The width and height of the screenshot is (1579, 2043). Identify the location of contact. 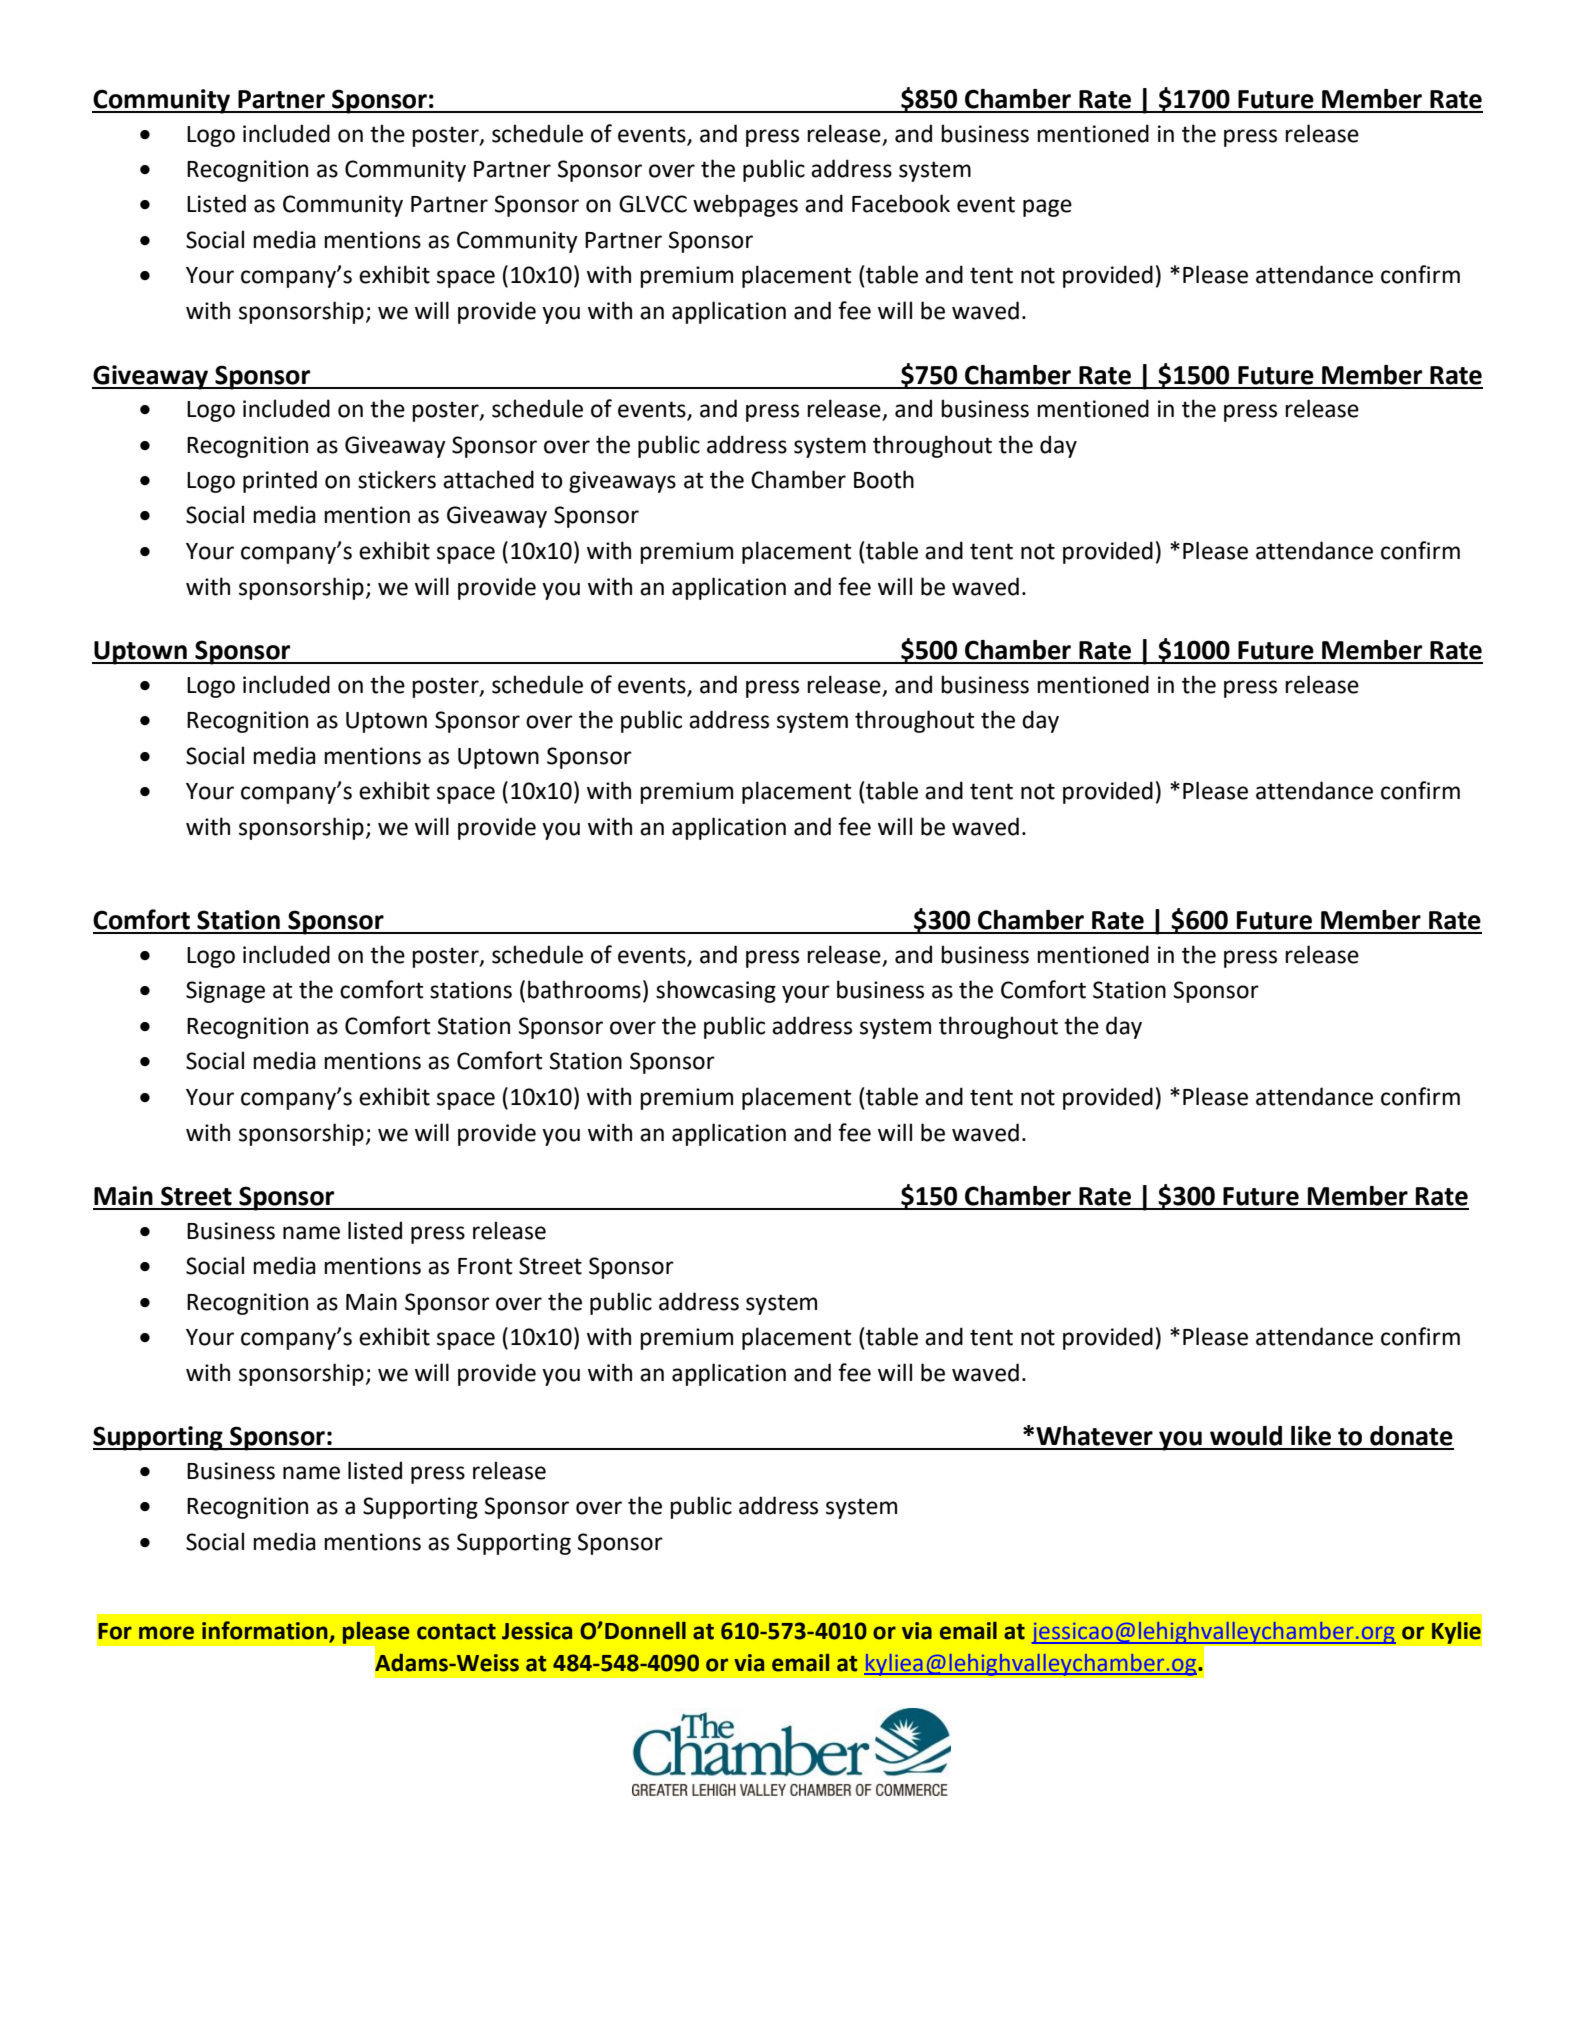
(456, 1632).
